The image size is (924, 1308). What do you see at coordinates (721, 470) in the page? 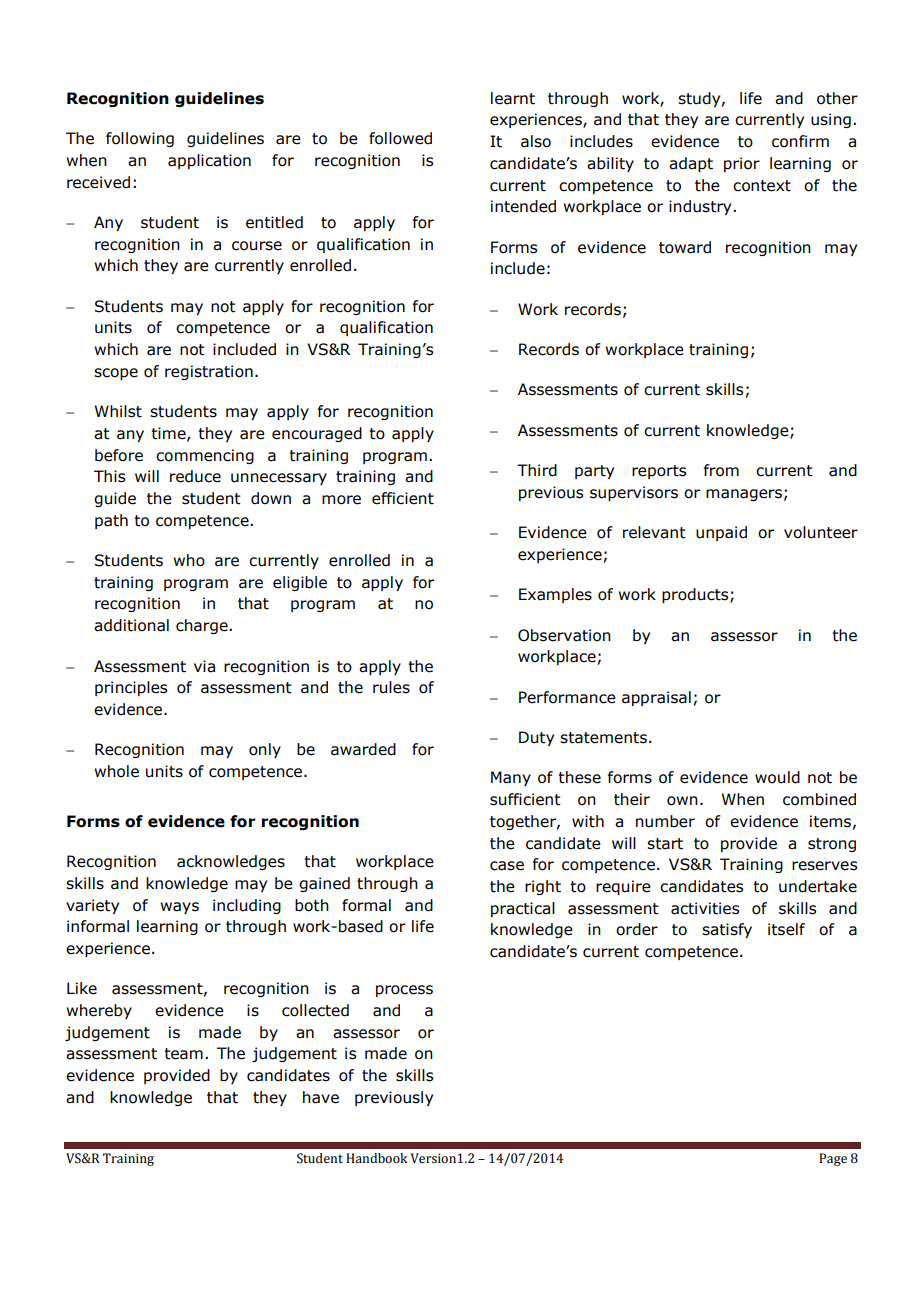
I see `from` at bounding box center [721, 470].
